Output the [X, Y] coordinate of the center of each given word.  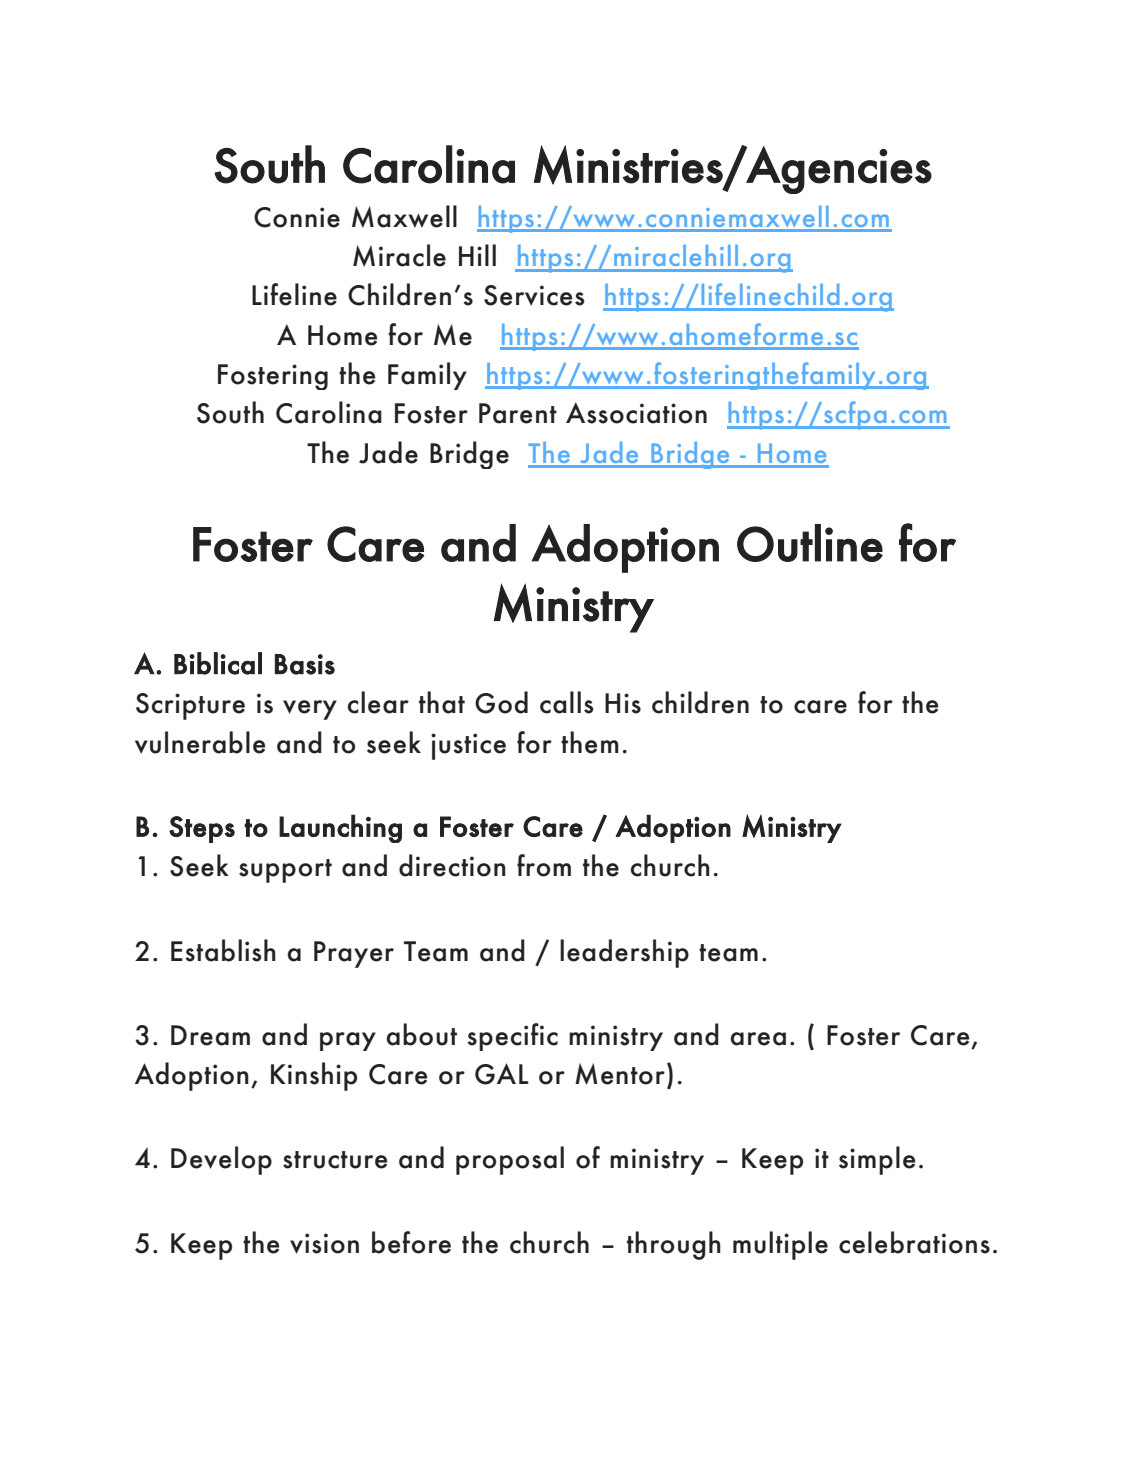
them [590, 742]
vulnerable [200, 742]
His [623, 703]
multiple [780, 1245]
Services [534, 295]
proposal [510, 1160]
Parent [518, 413]
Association [636, 413]
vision [324, 1243]
